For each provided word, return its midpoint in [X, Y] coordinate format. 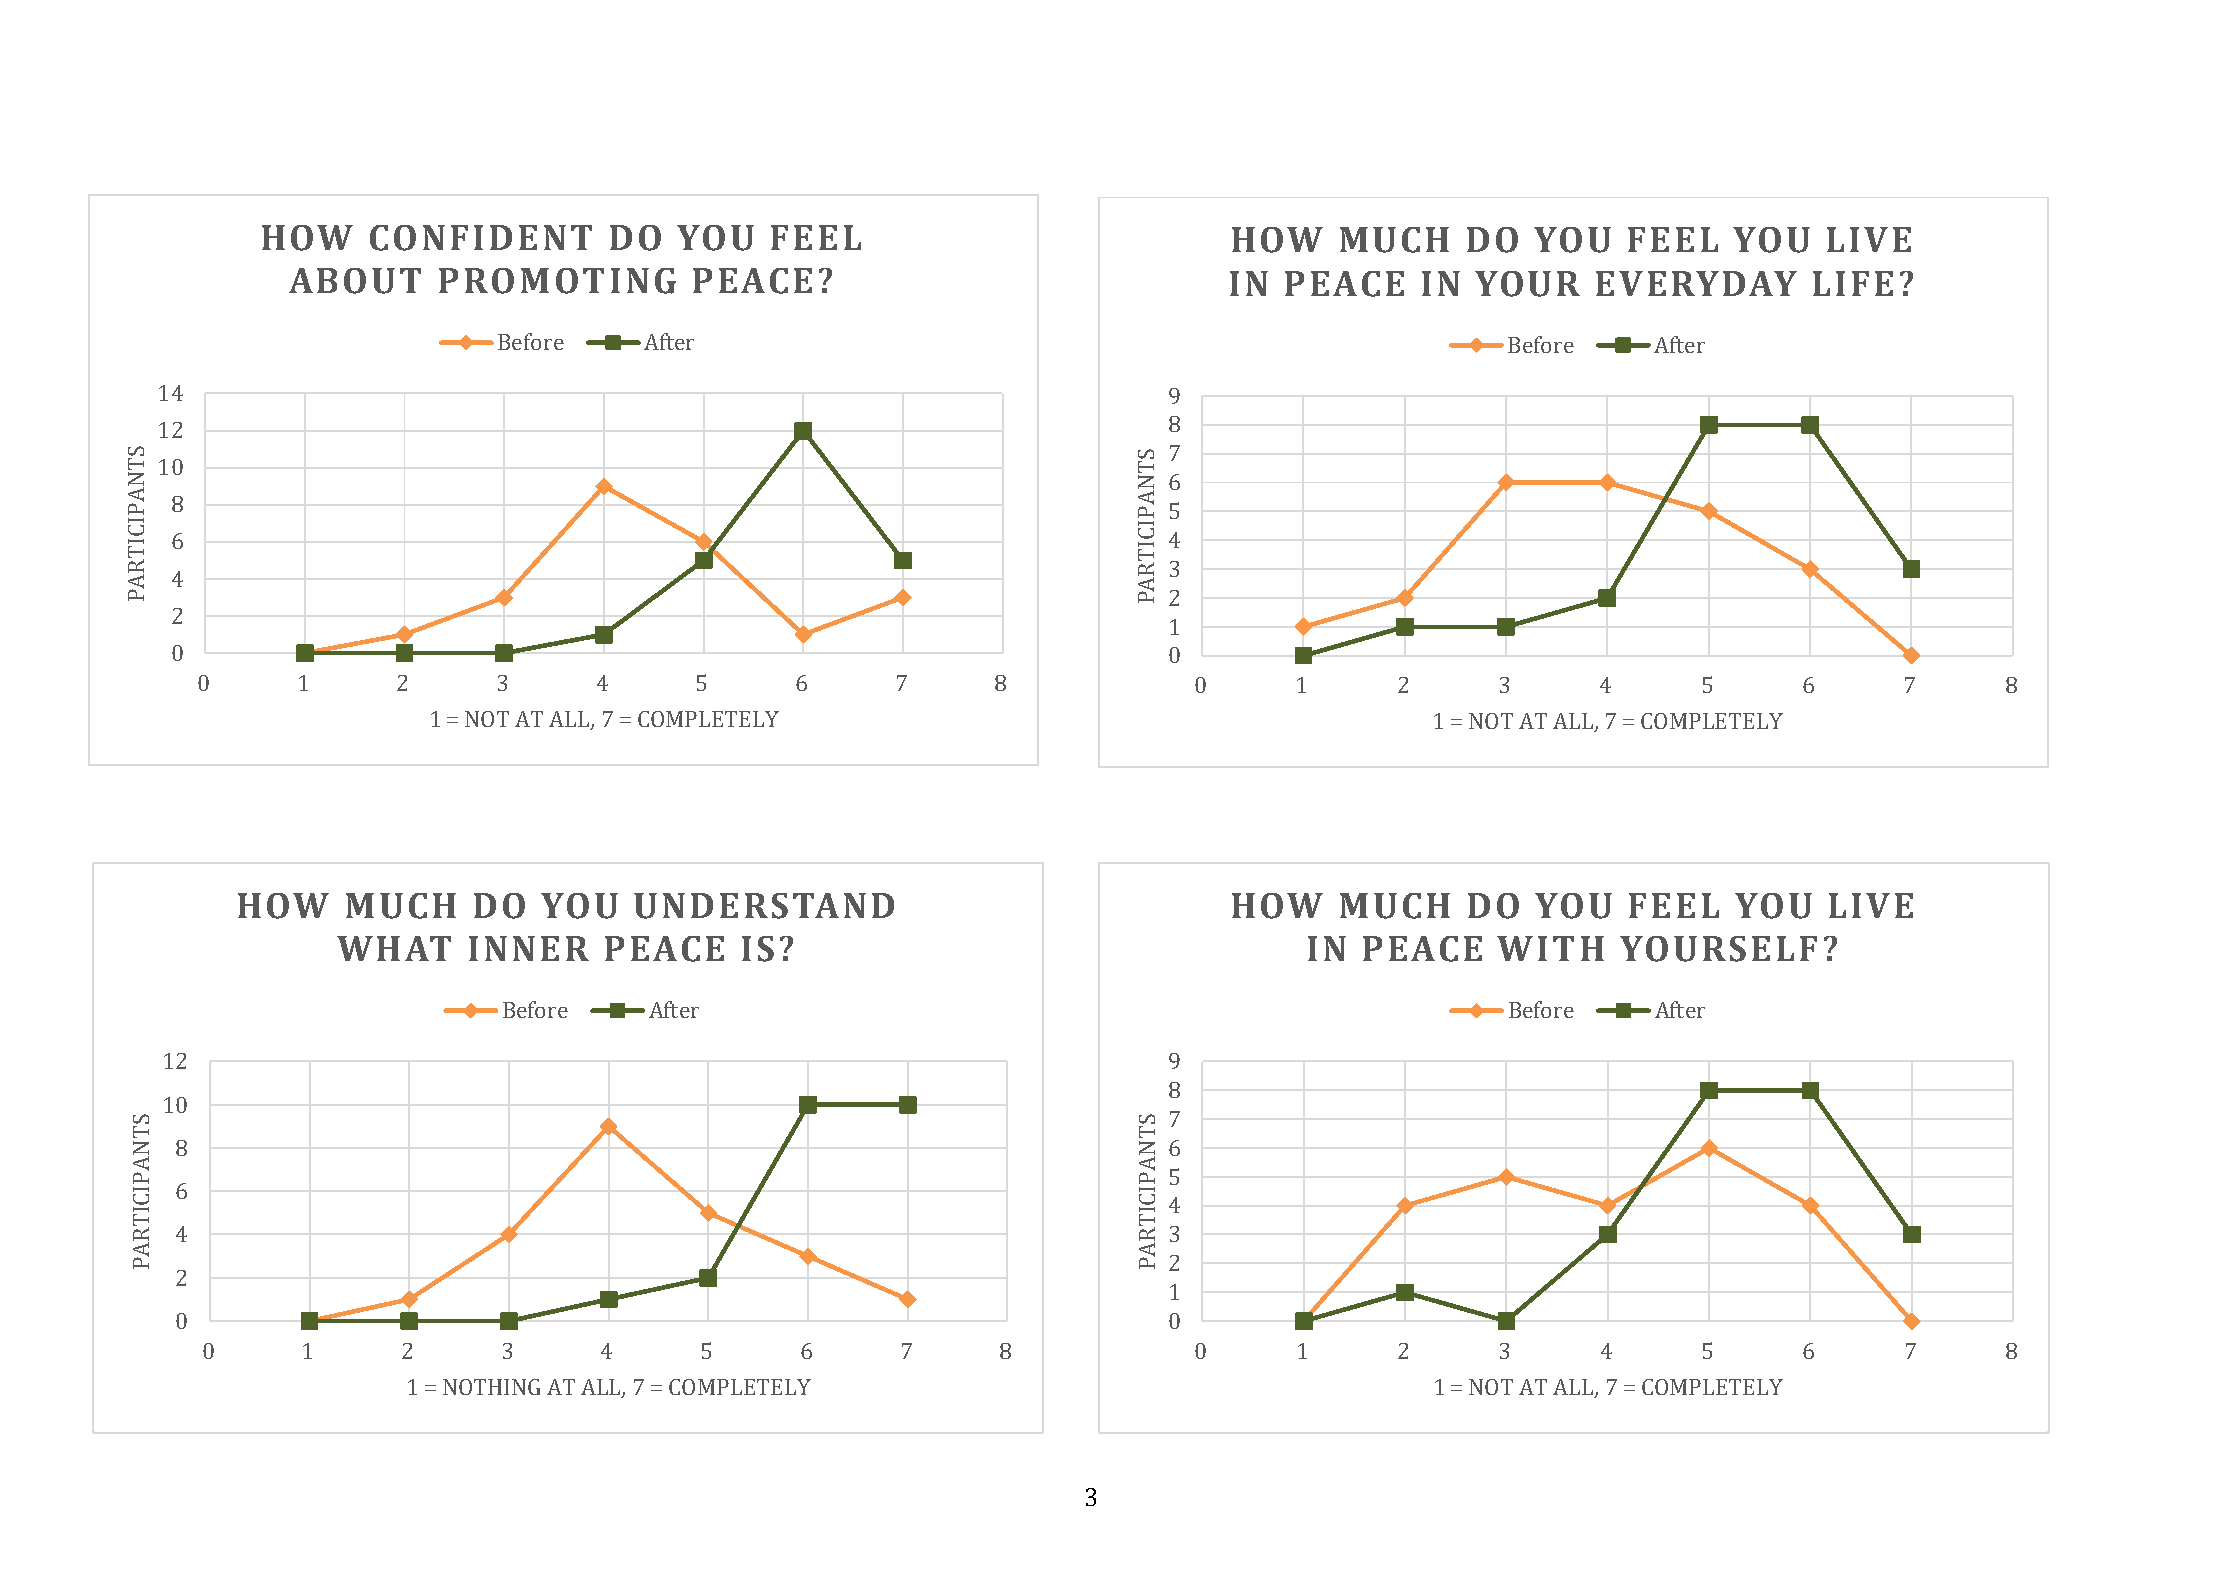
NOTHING [491, 1387]
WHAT [394, 948]
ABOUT [355, 281]
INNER [529, 948]
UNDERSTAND [764, 906]
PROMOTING [557, 281]
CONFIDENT [481, 238]
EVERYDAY [1696, 283]
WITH [1550, 948]
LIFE [1853, 283]
